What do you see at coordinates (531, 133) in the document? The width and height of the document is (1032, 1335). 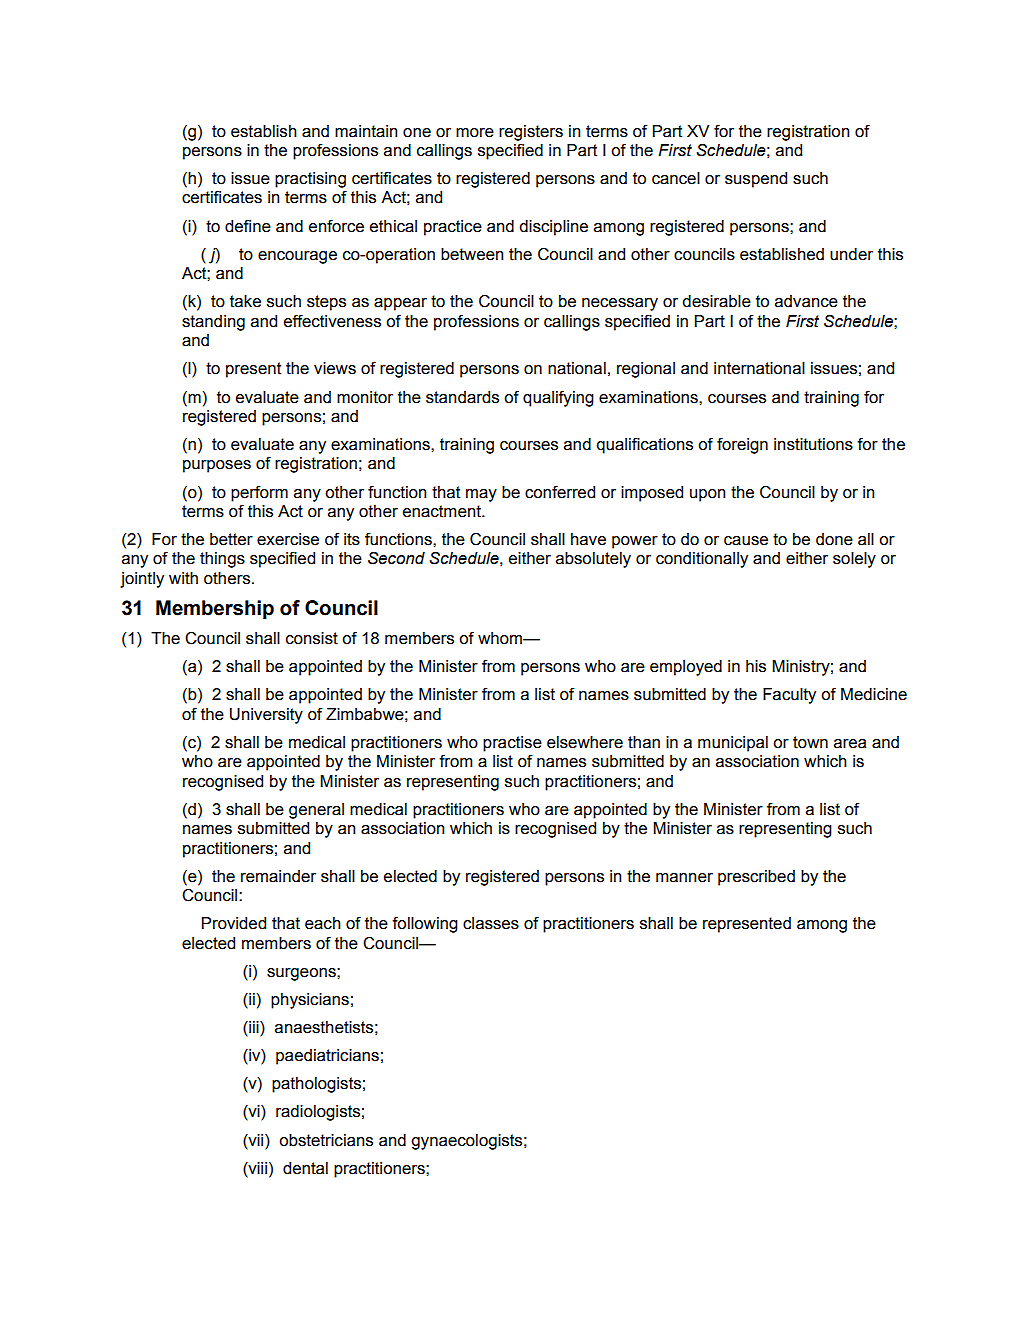 I see `registers` at bounding box center [531, 133].
